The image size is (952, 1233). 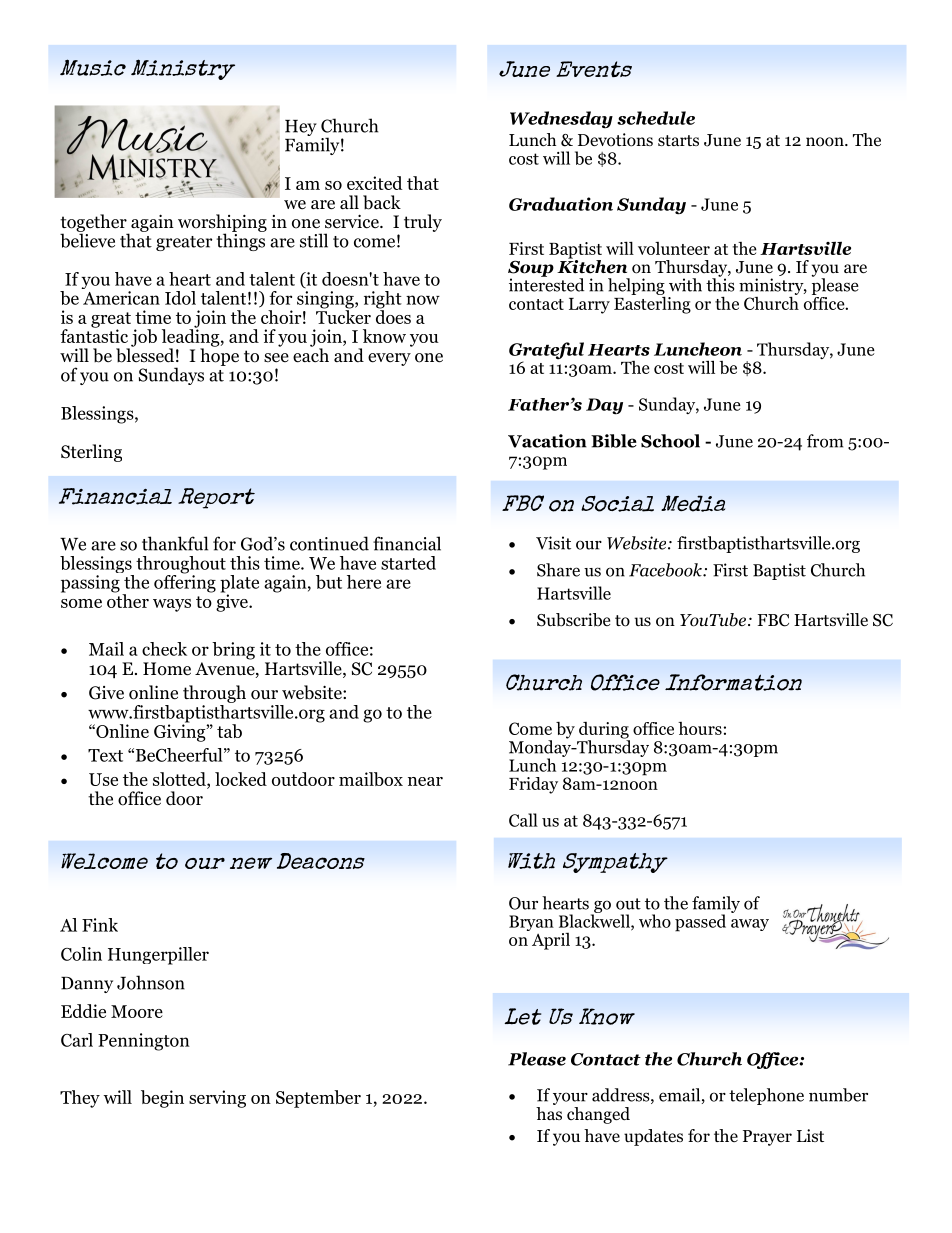 What do you see at coordinates (389, 359) in the screenshot?
I see `every` at bounding box center [389, 359].
